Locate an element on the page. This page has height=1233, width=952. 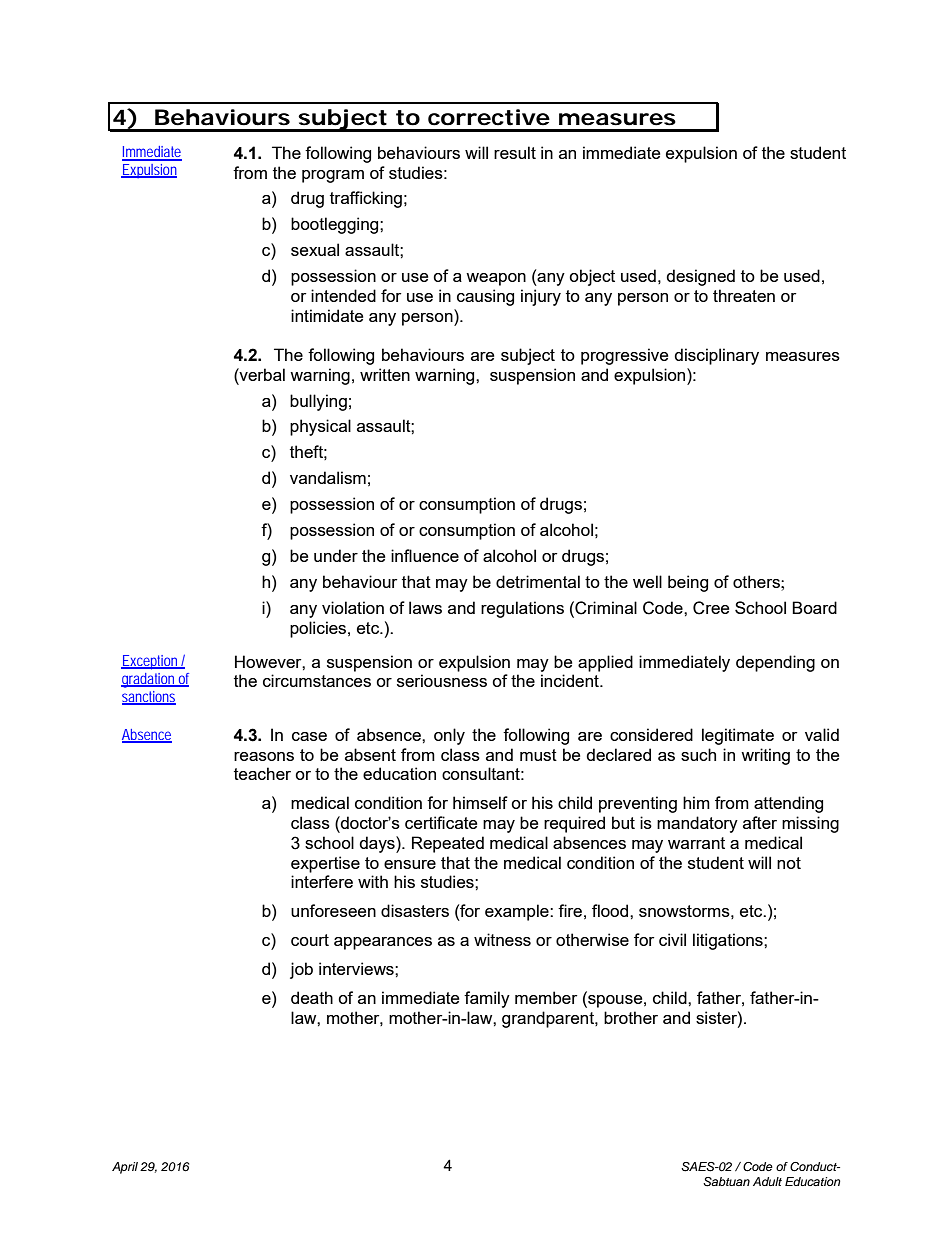
seriousness is located at coordinates (442, 680).
